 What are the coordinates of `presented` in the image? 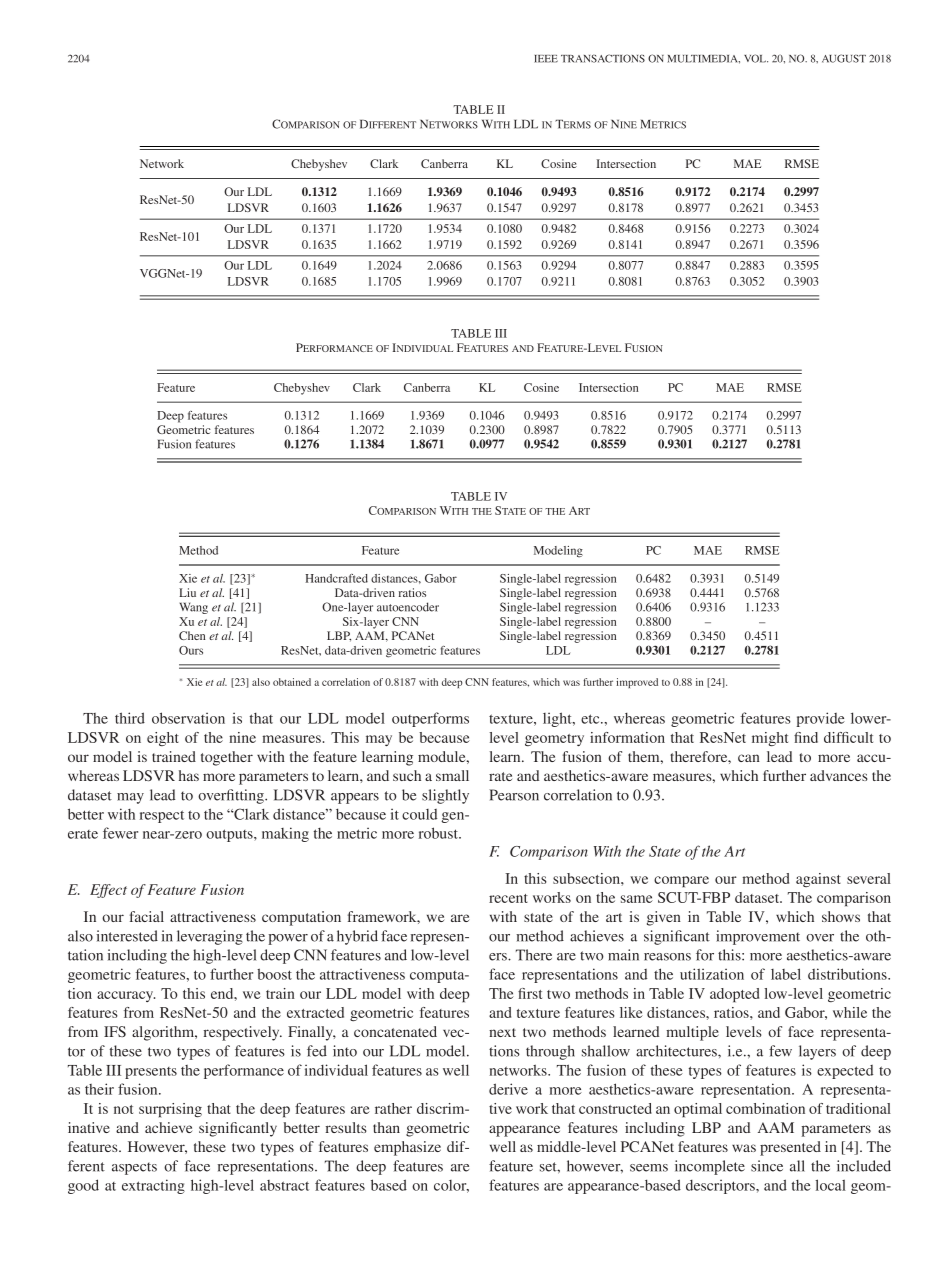 It's located at (790, 1148).
